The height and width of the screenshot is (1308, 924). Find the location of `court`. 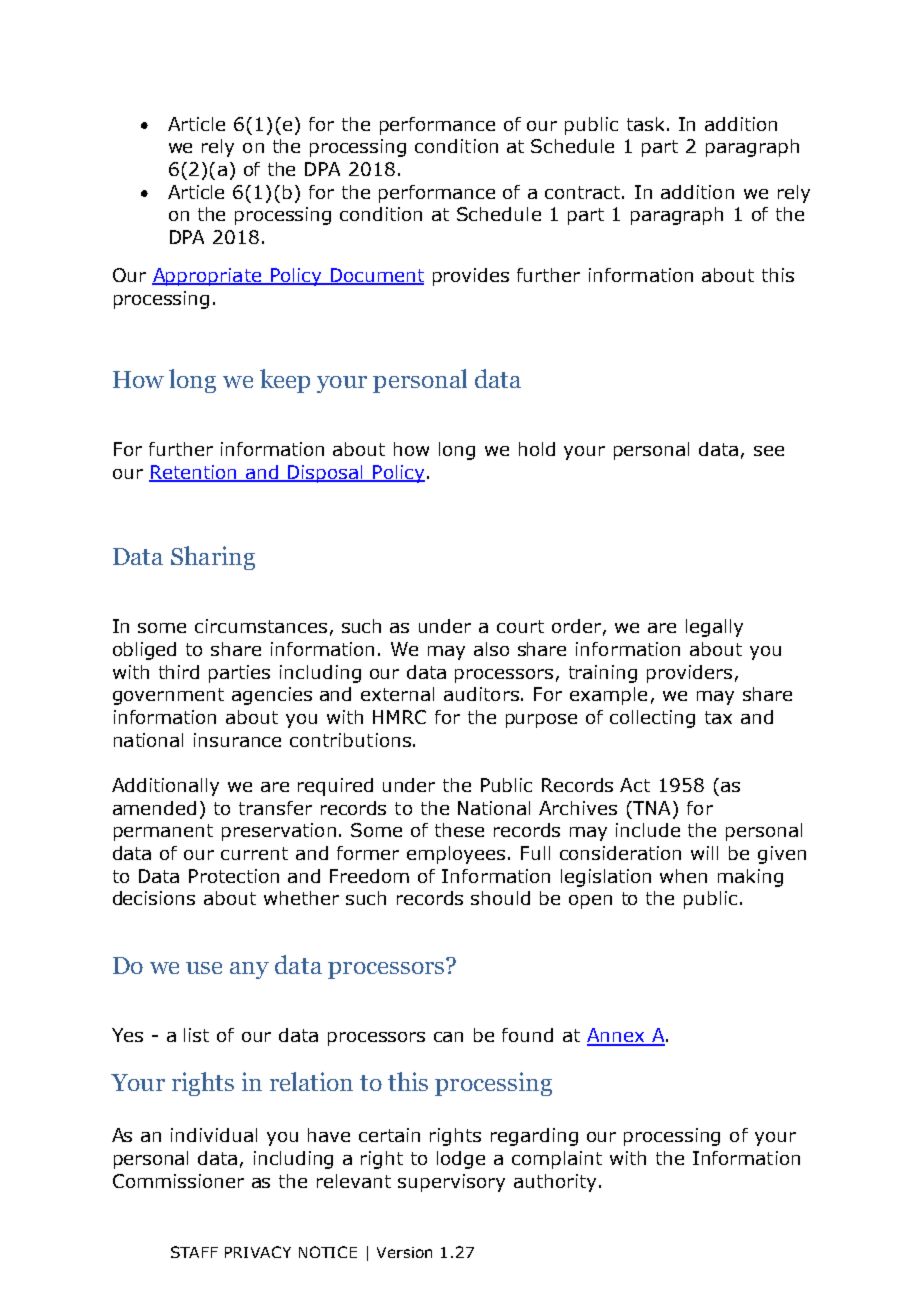

court is located at coordinates (520, 626).
